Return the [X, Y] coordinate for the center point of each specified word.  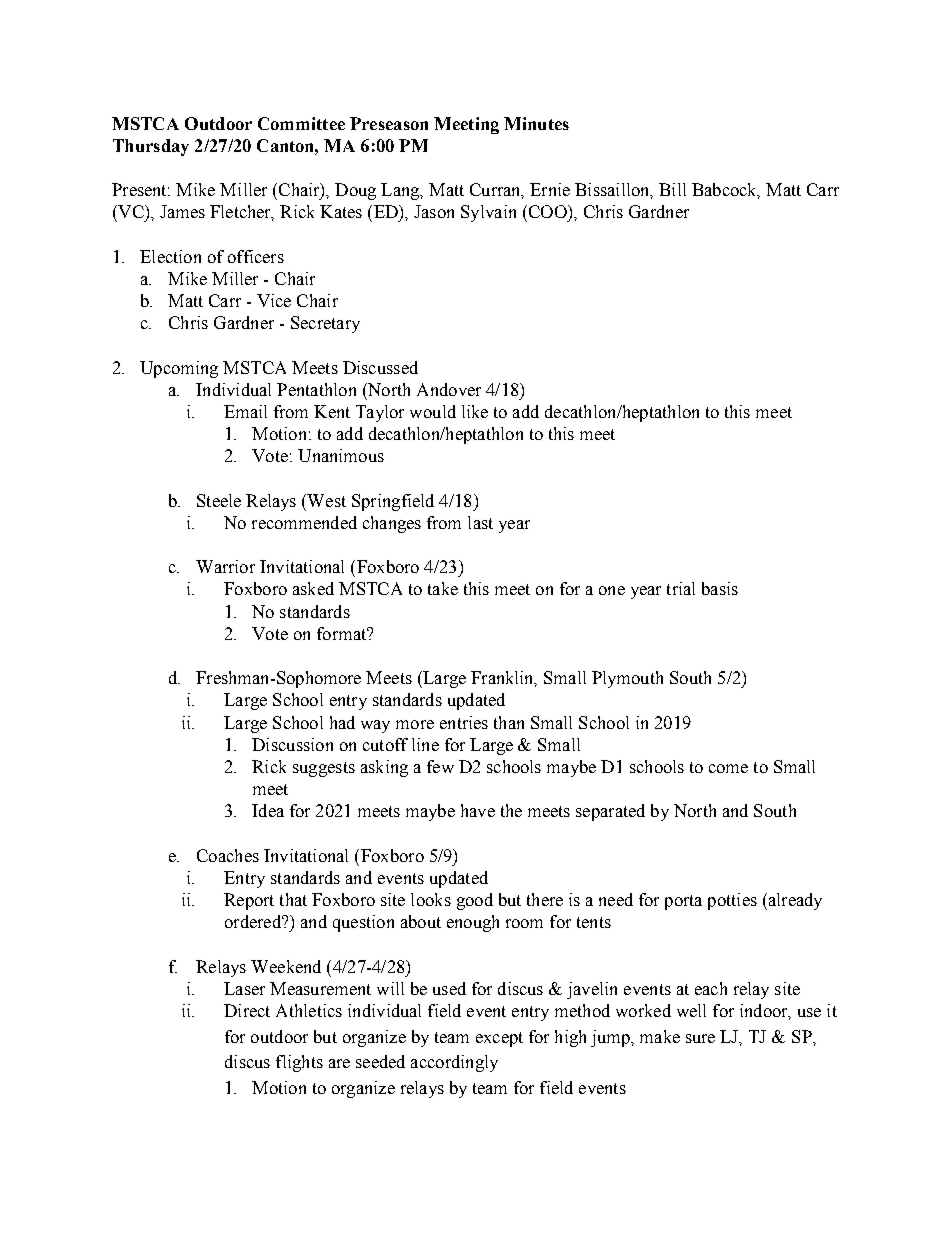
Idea [268, 810]
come [728, 768]
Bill [672, 189]
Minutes [536, 123]
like [475, 411]
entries [464, 722]
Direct [247, 1010]
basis [720, 588]
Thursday [151, 147]
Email [245, 411]
